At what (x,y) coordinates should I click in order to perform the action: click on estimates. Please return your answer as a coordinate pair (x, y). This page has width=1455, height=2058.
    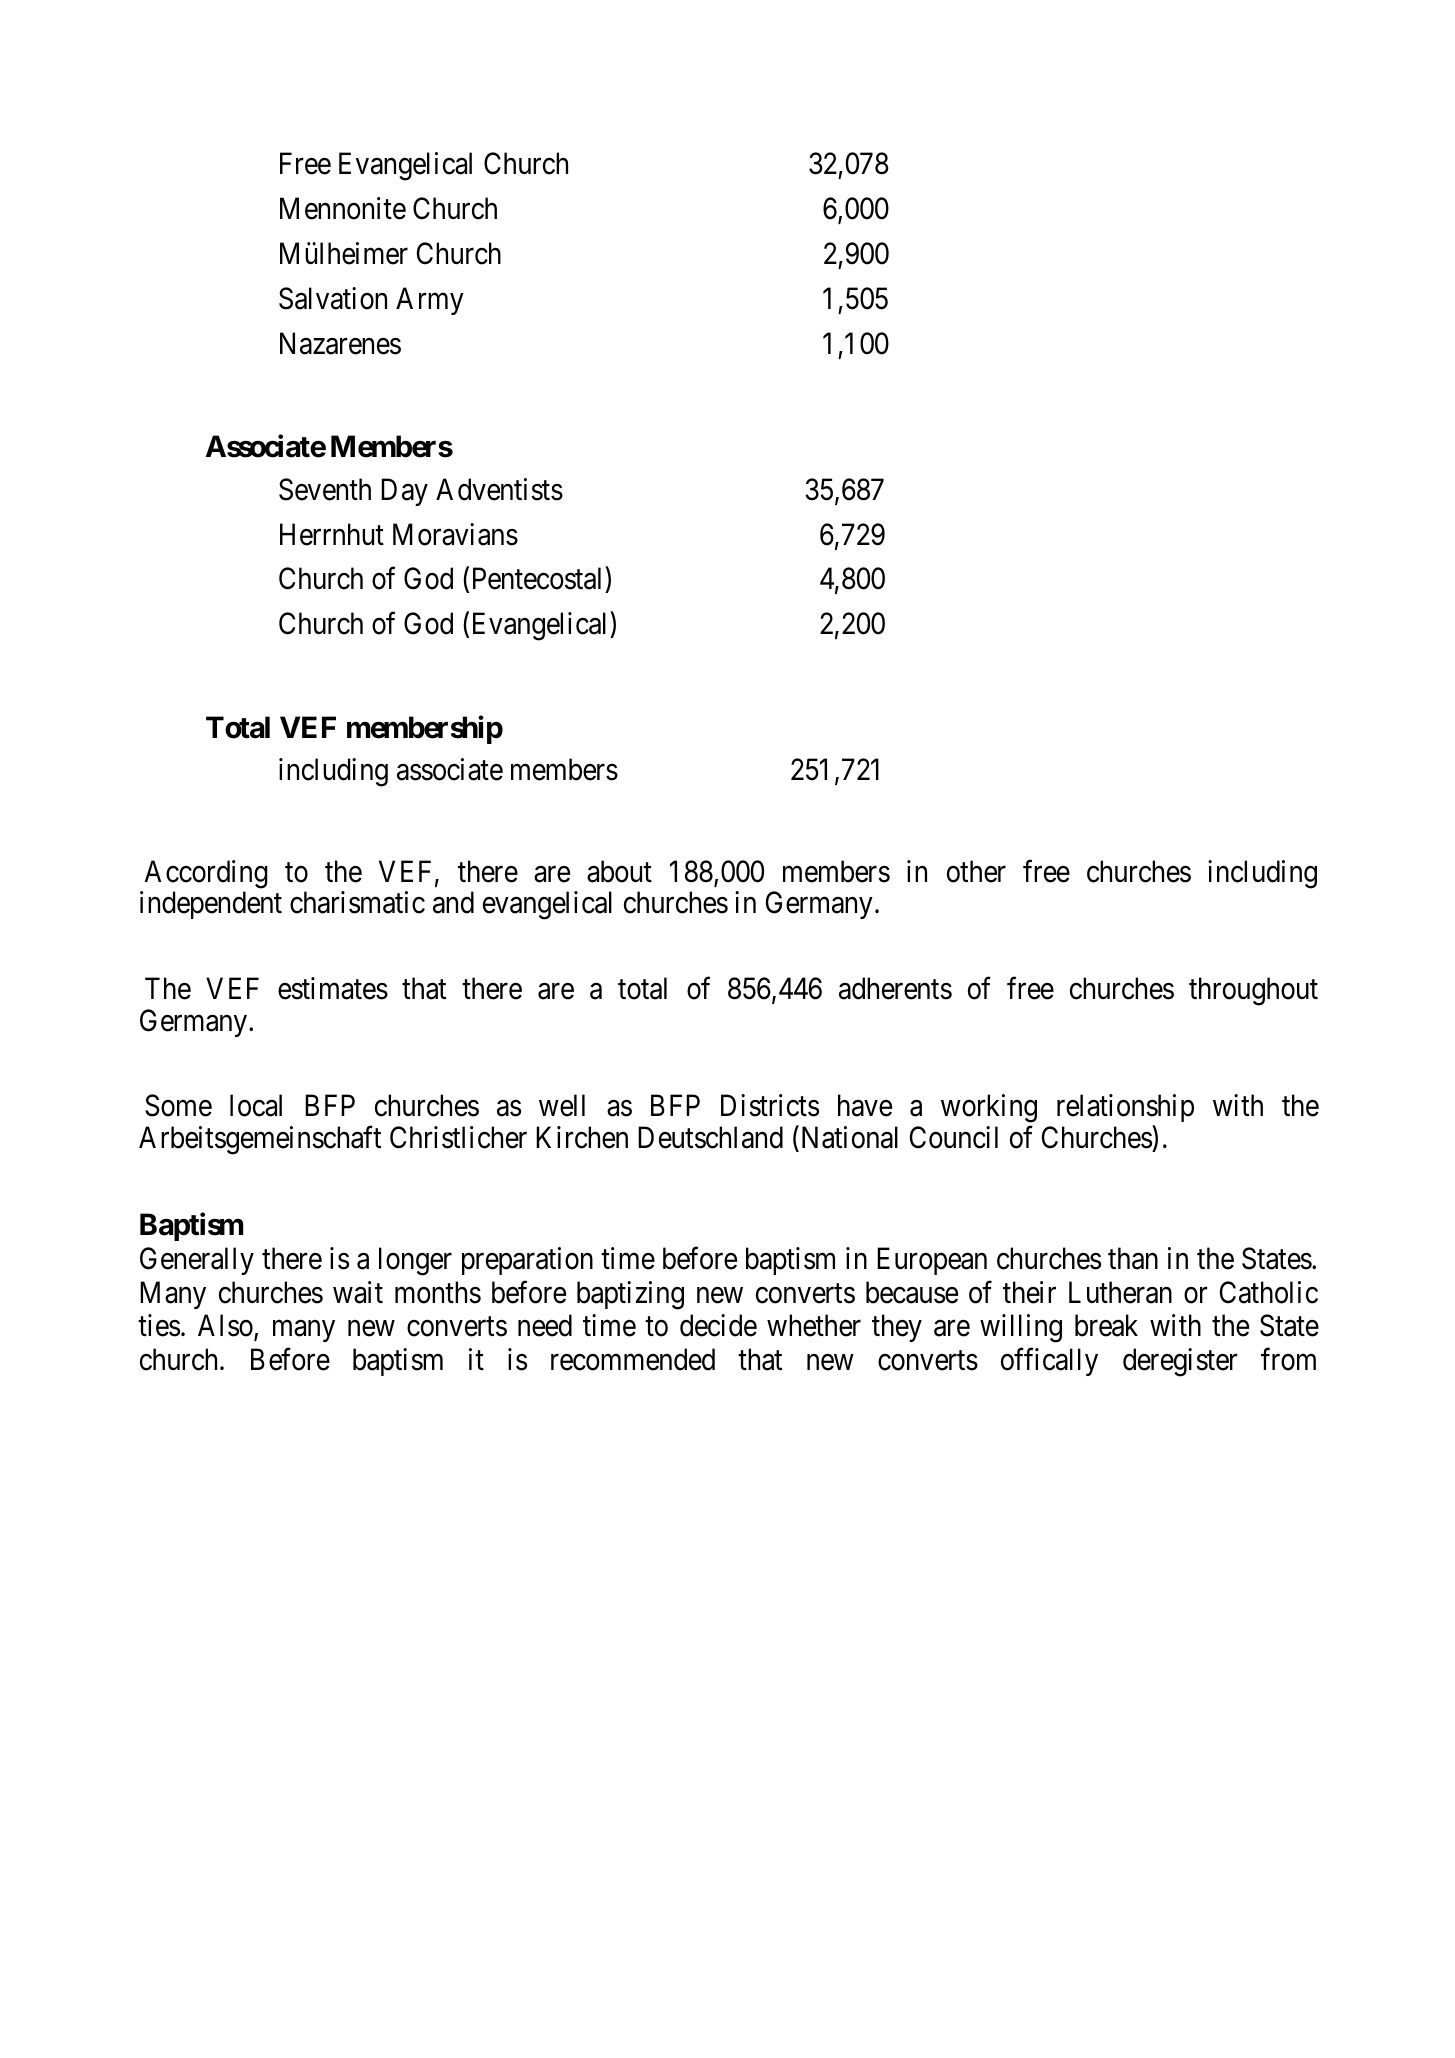
    Looking at the image, I should click on (333, 988).
